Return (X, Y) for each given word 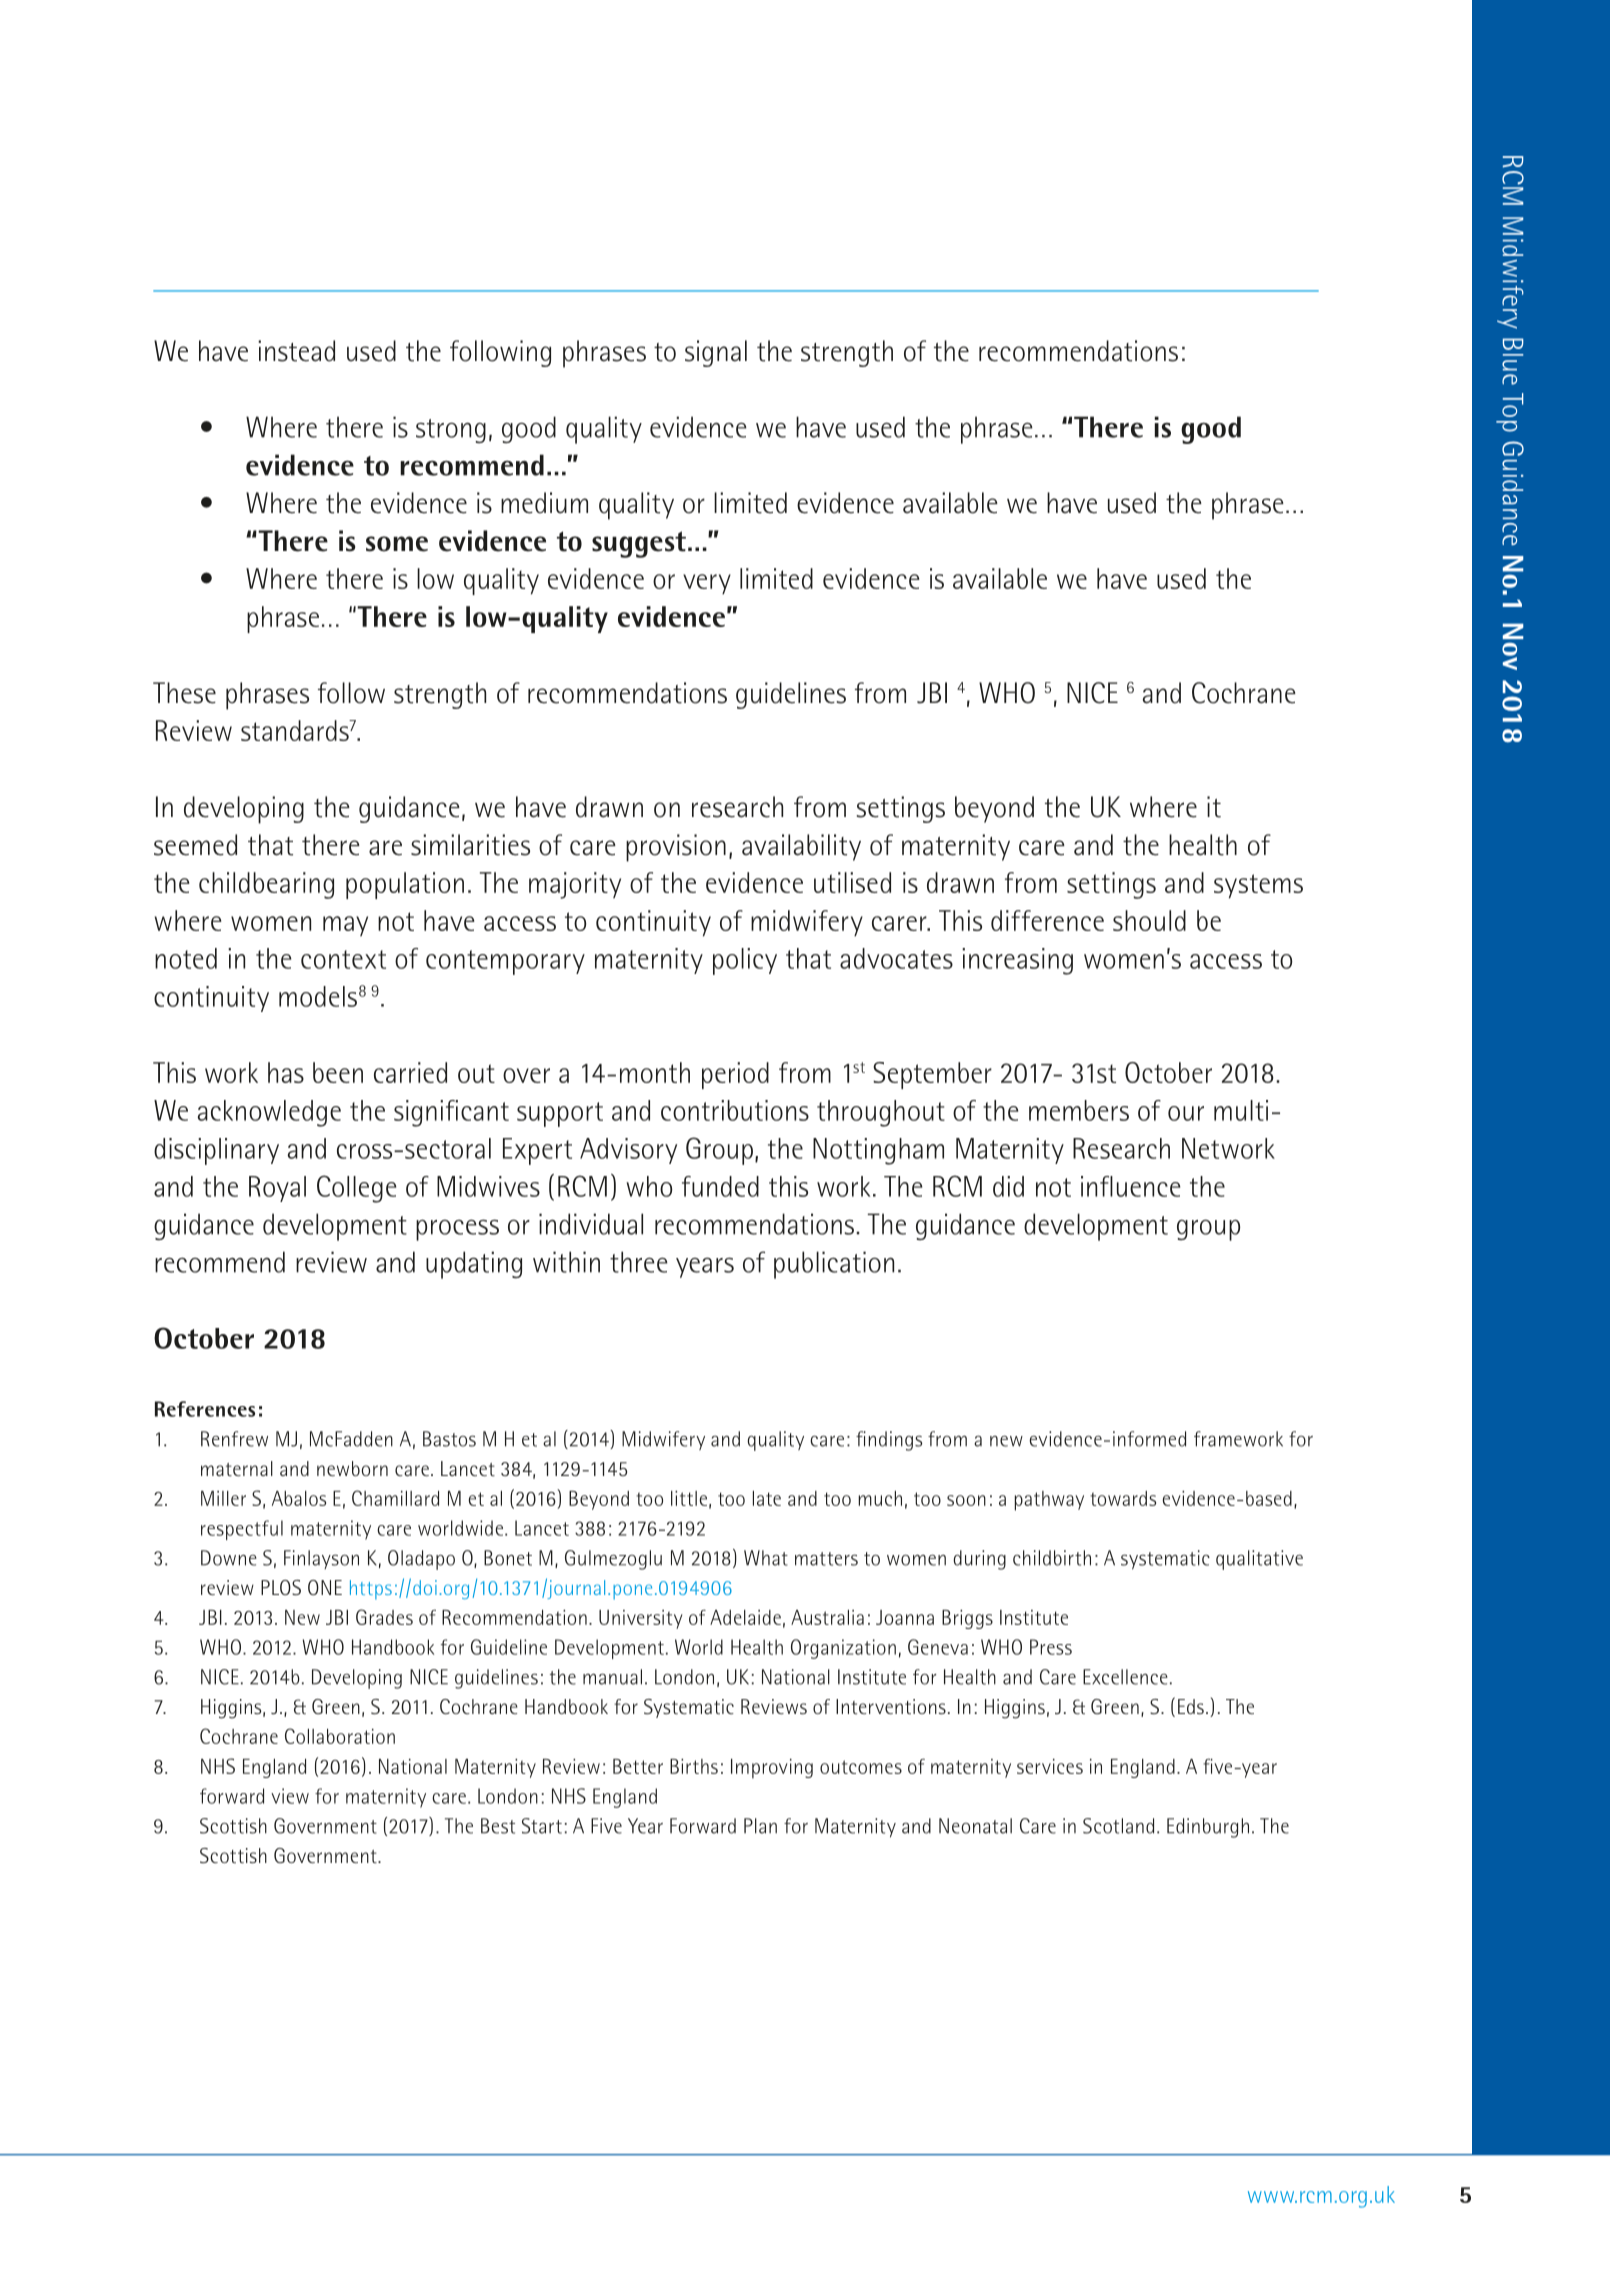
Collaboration (340, 1736)
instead (296, 351)
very (707, 584)
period (735, 1075)
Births (694, 1766)
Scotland (1118, 1826)
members (1079, 1110)
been (338, 1072)
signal (716, 353)
